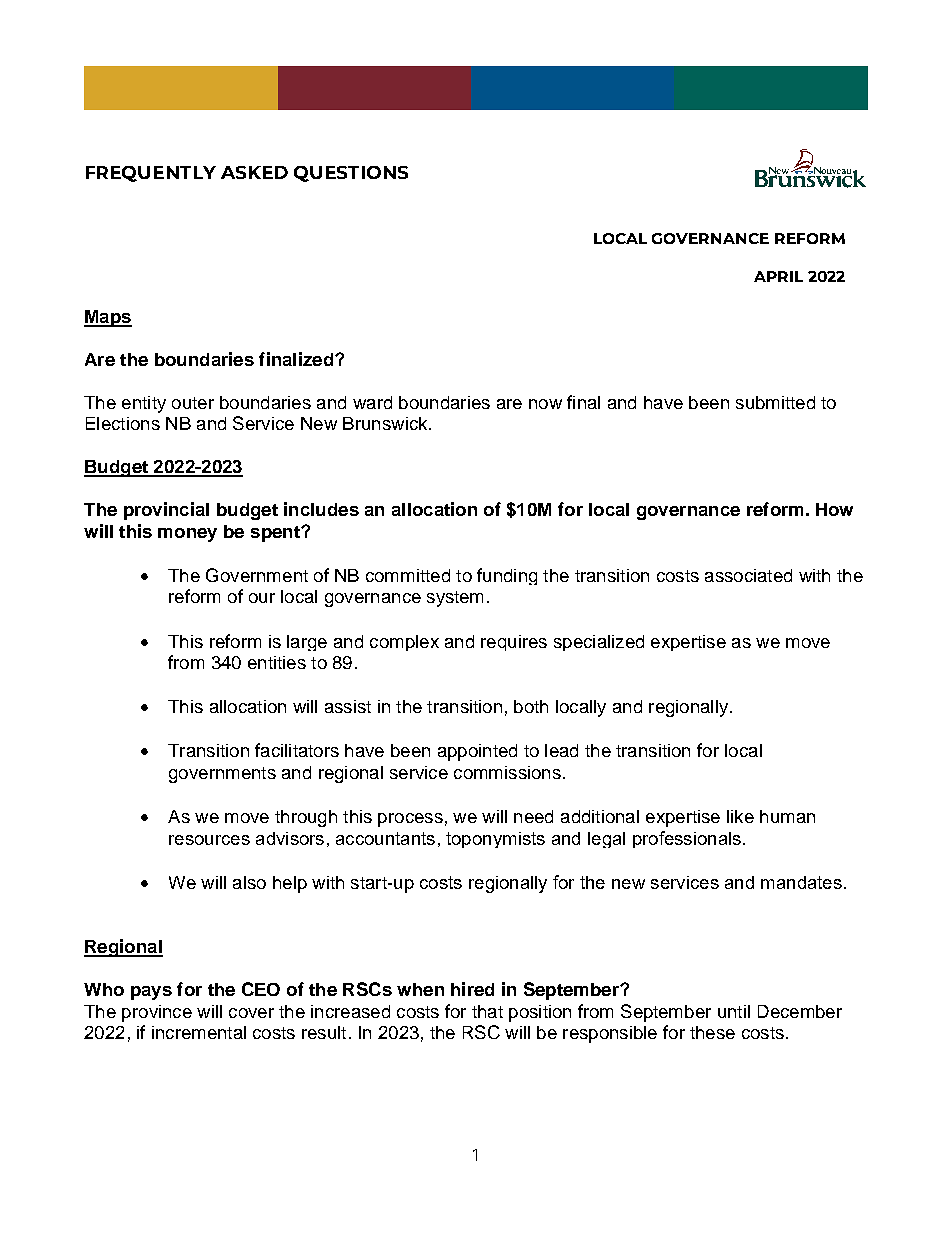 Image resolution: width=952 pixels, height=1233 pixels. Describe the element at coordinates (166, 511) in the screenshot. I see `provincial` at that location.
